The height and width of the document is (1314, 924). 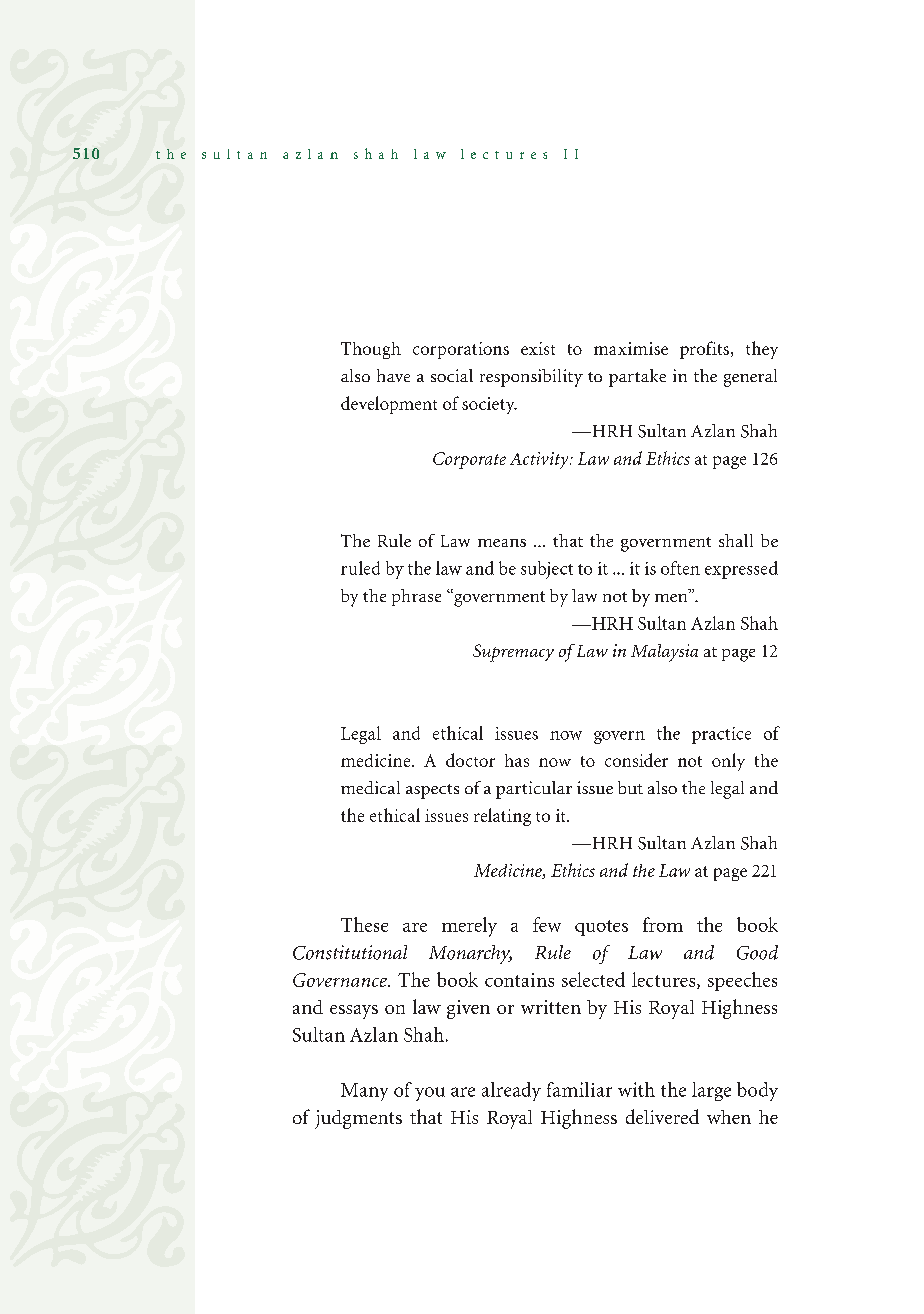 What do you see at coordinates (736, 540) in the document?
I see `shall` at bounding box center [736, 540].
